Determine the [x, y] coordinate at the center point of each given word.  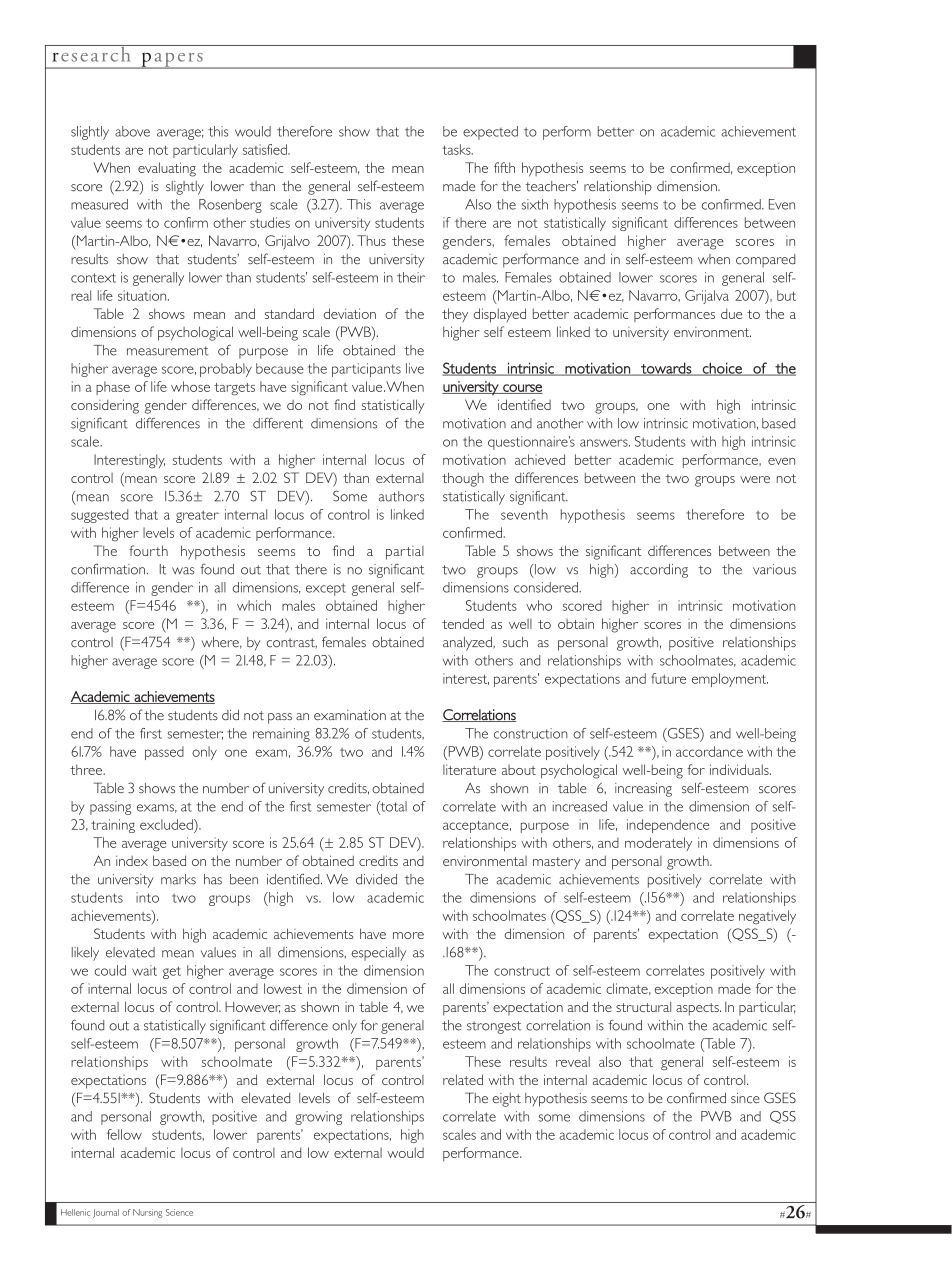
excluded [167, 824]
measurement [168, 351]
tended [463, 623]
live [415, 368]
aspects [698, 1009]
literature [469, 769]
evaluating [167, 169]
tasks [457, 149]
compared [765, 261]
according [659, 571]
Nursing [147, 1213]
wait [144, 970]
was [183, 571]
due [731, 313]
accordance [709, 751]
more [408, 935]
